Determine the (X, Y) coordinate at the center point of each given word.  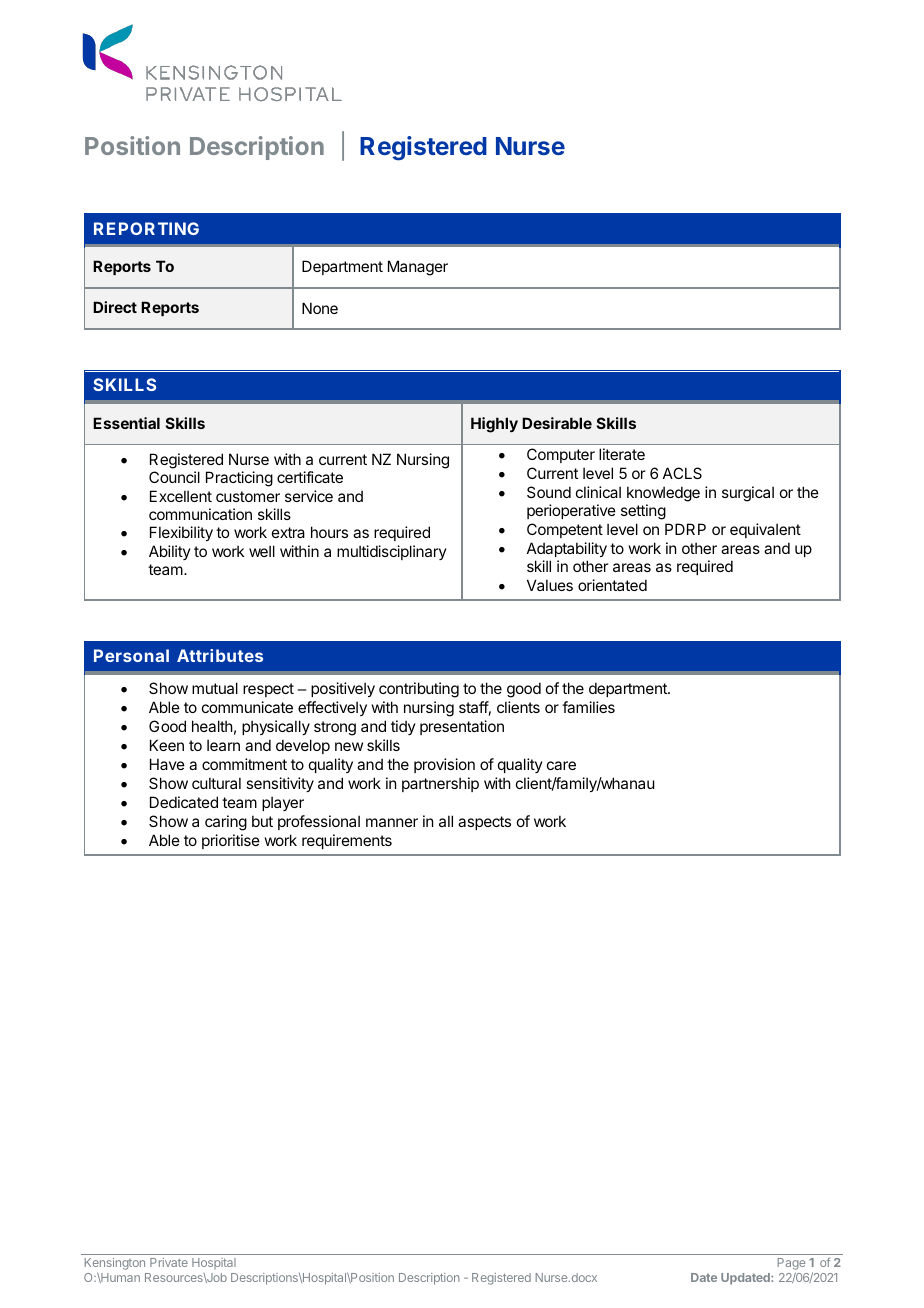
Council (174, 477)
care (561, 765)
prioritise (231, 841)
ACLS (682, 473)
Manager (418, 268)
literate (622, 454)
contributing (419, 690)
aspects (484, 823)
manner (392, 822)
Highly (494, 425)
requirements (347, 841)
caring (226, 823)
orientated (612, 585)
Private (169, 1262)
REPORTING (146, 228)
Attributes (220, 655)
